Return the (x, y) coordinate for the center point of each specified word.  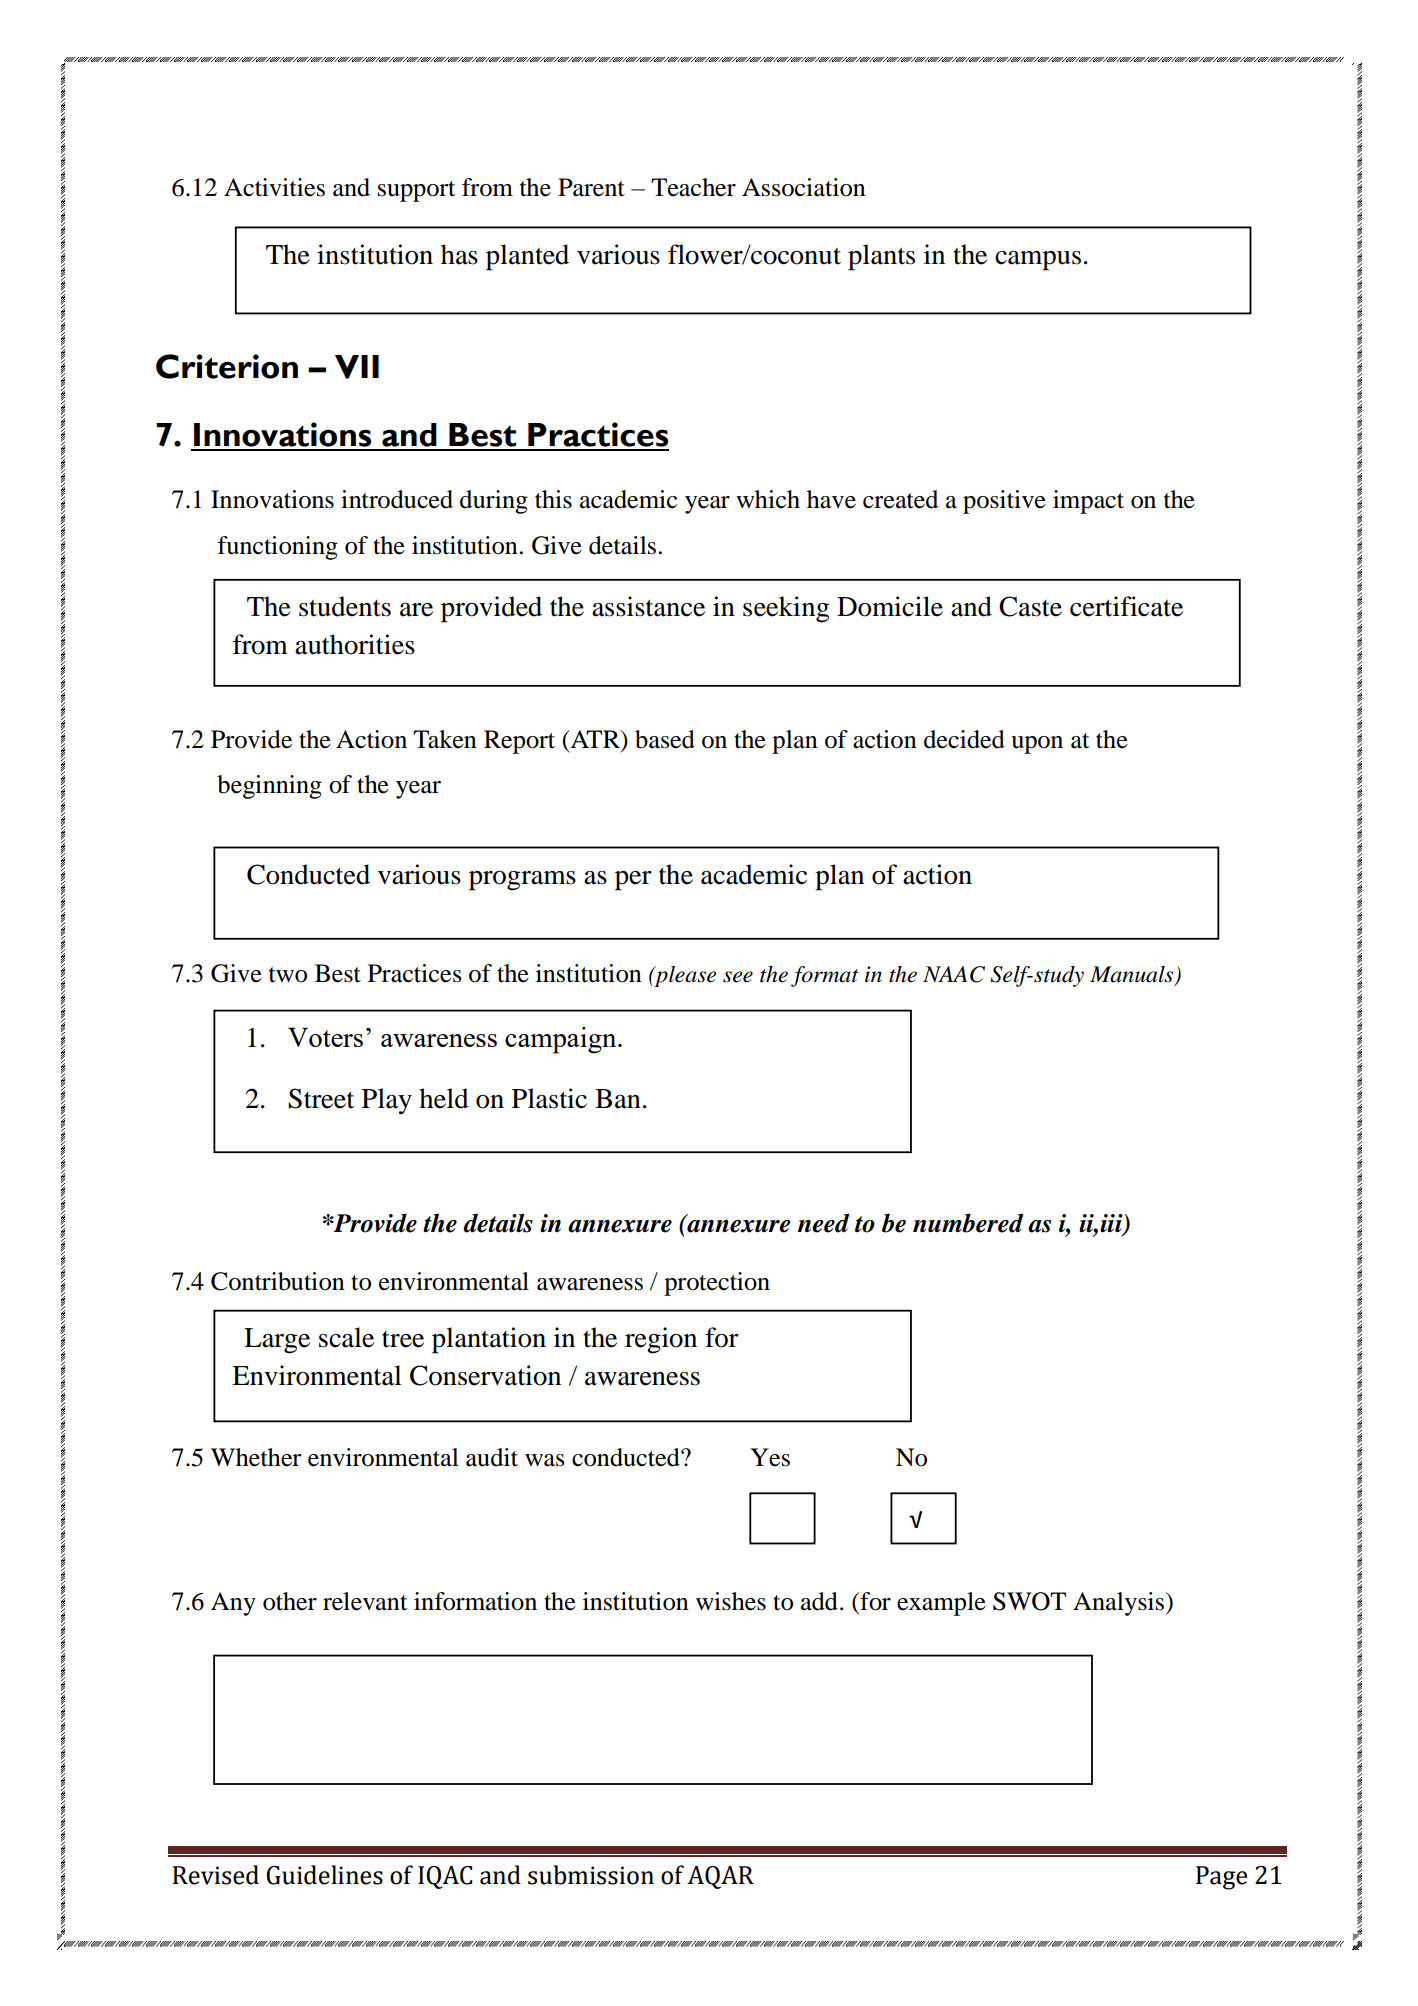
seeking (786, 609)
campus (1038, 261)
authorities (355, 644)
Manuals (1133, 975)
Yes (770, 1457)
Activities (274, 187)
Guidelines (324, 1875)
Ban (618, 1099)
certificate (1126, 606)
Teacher (693, 187)
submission (591, 1875)
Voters (325, 1037)
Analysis (1120, 1604)
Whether (256, 1457)
